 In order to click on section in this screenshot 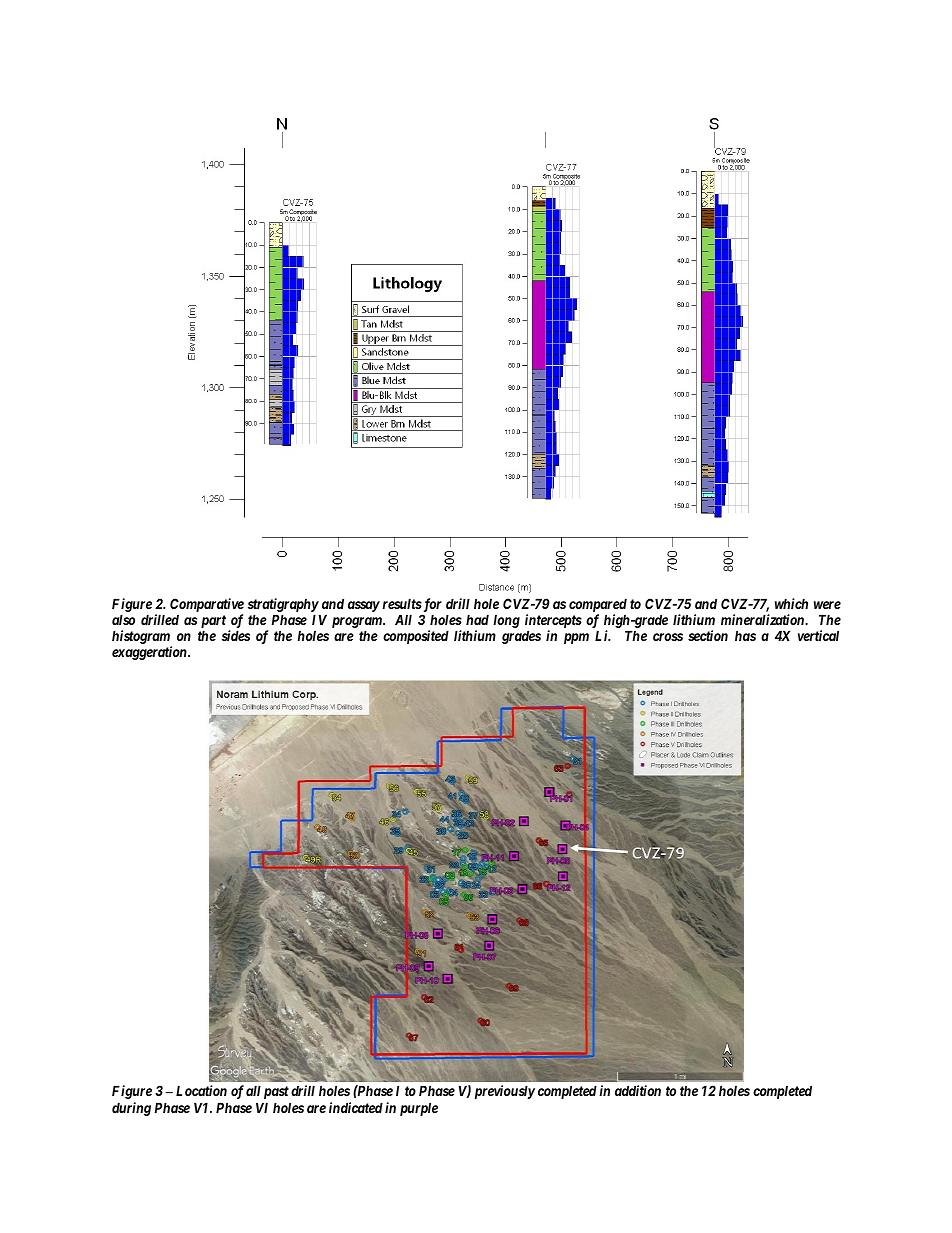, I will do `click(708, 635)`.
